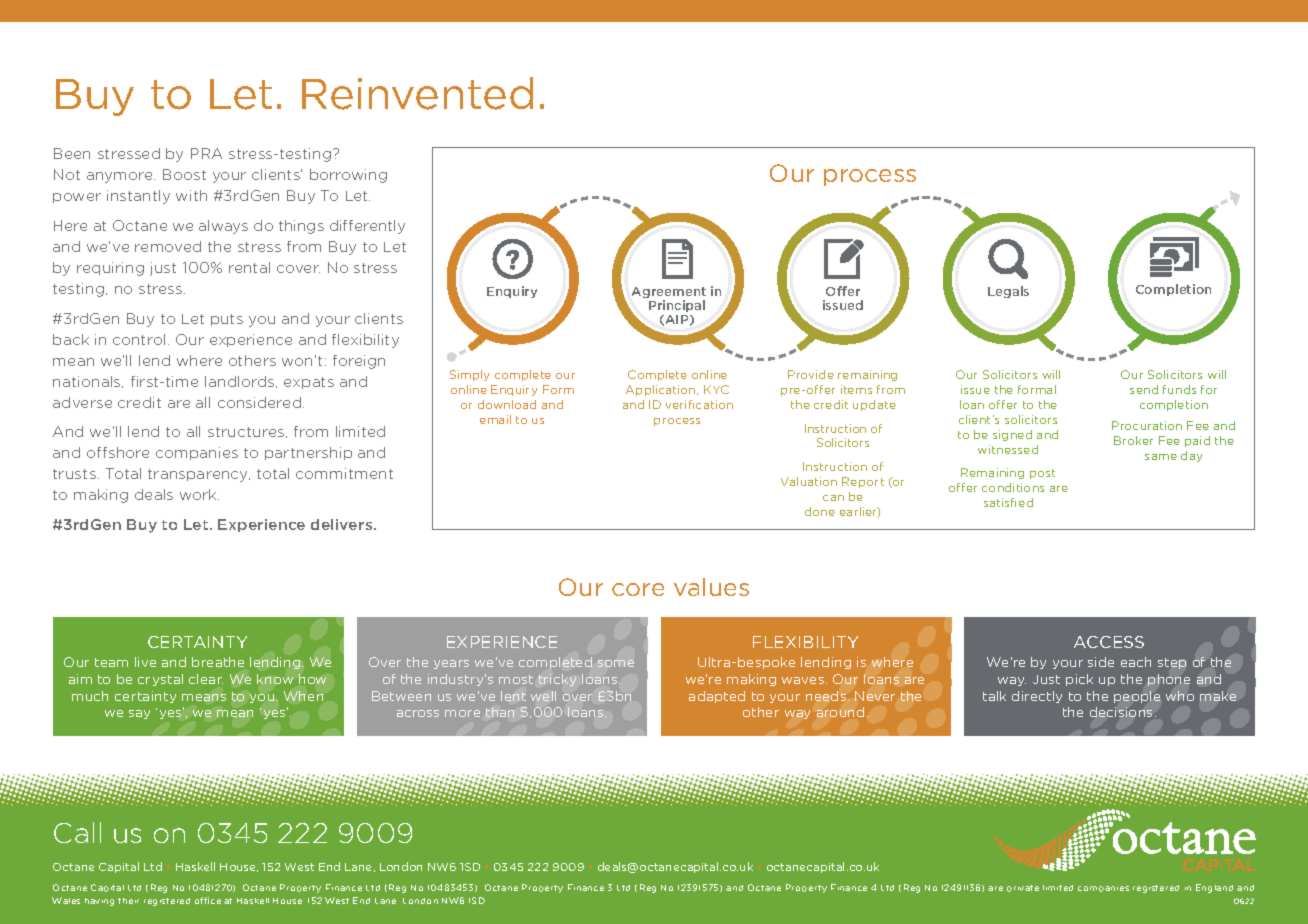  Describe the element at coordinates (669, 294) in the screenshot. I see `Agreement` at that location.
